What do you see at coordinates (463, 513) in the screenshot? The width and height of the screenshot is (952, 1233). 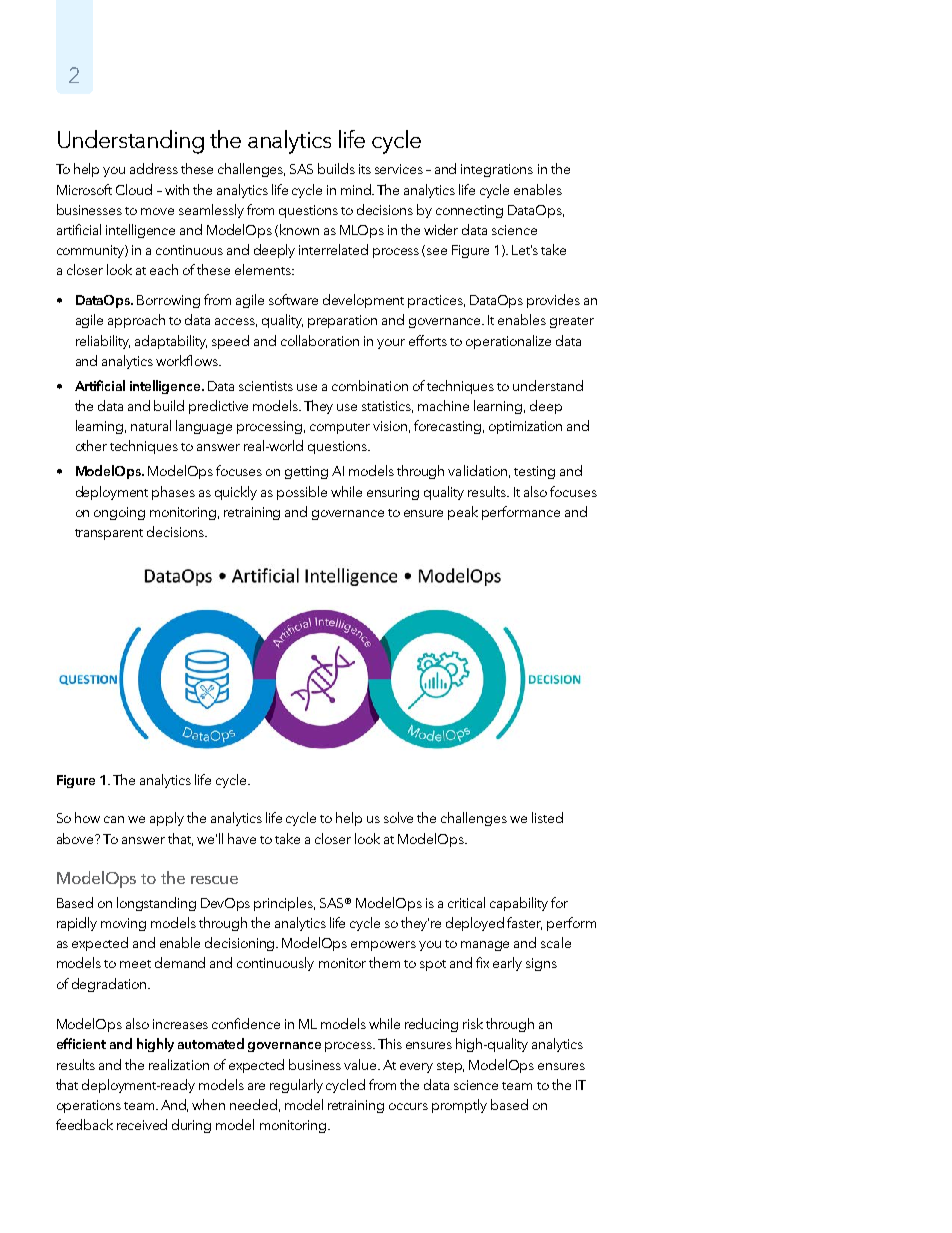 I see `peak` at bounding box center [463, 513].
